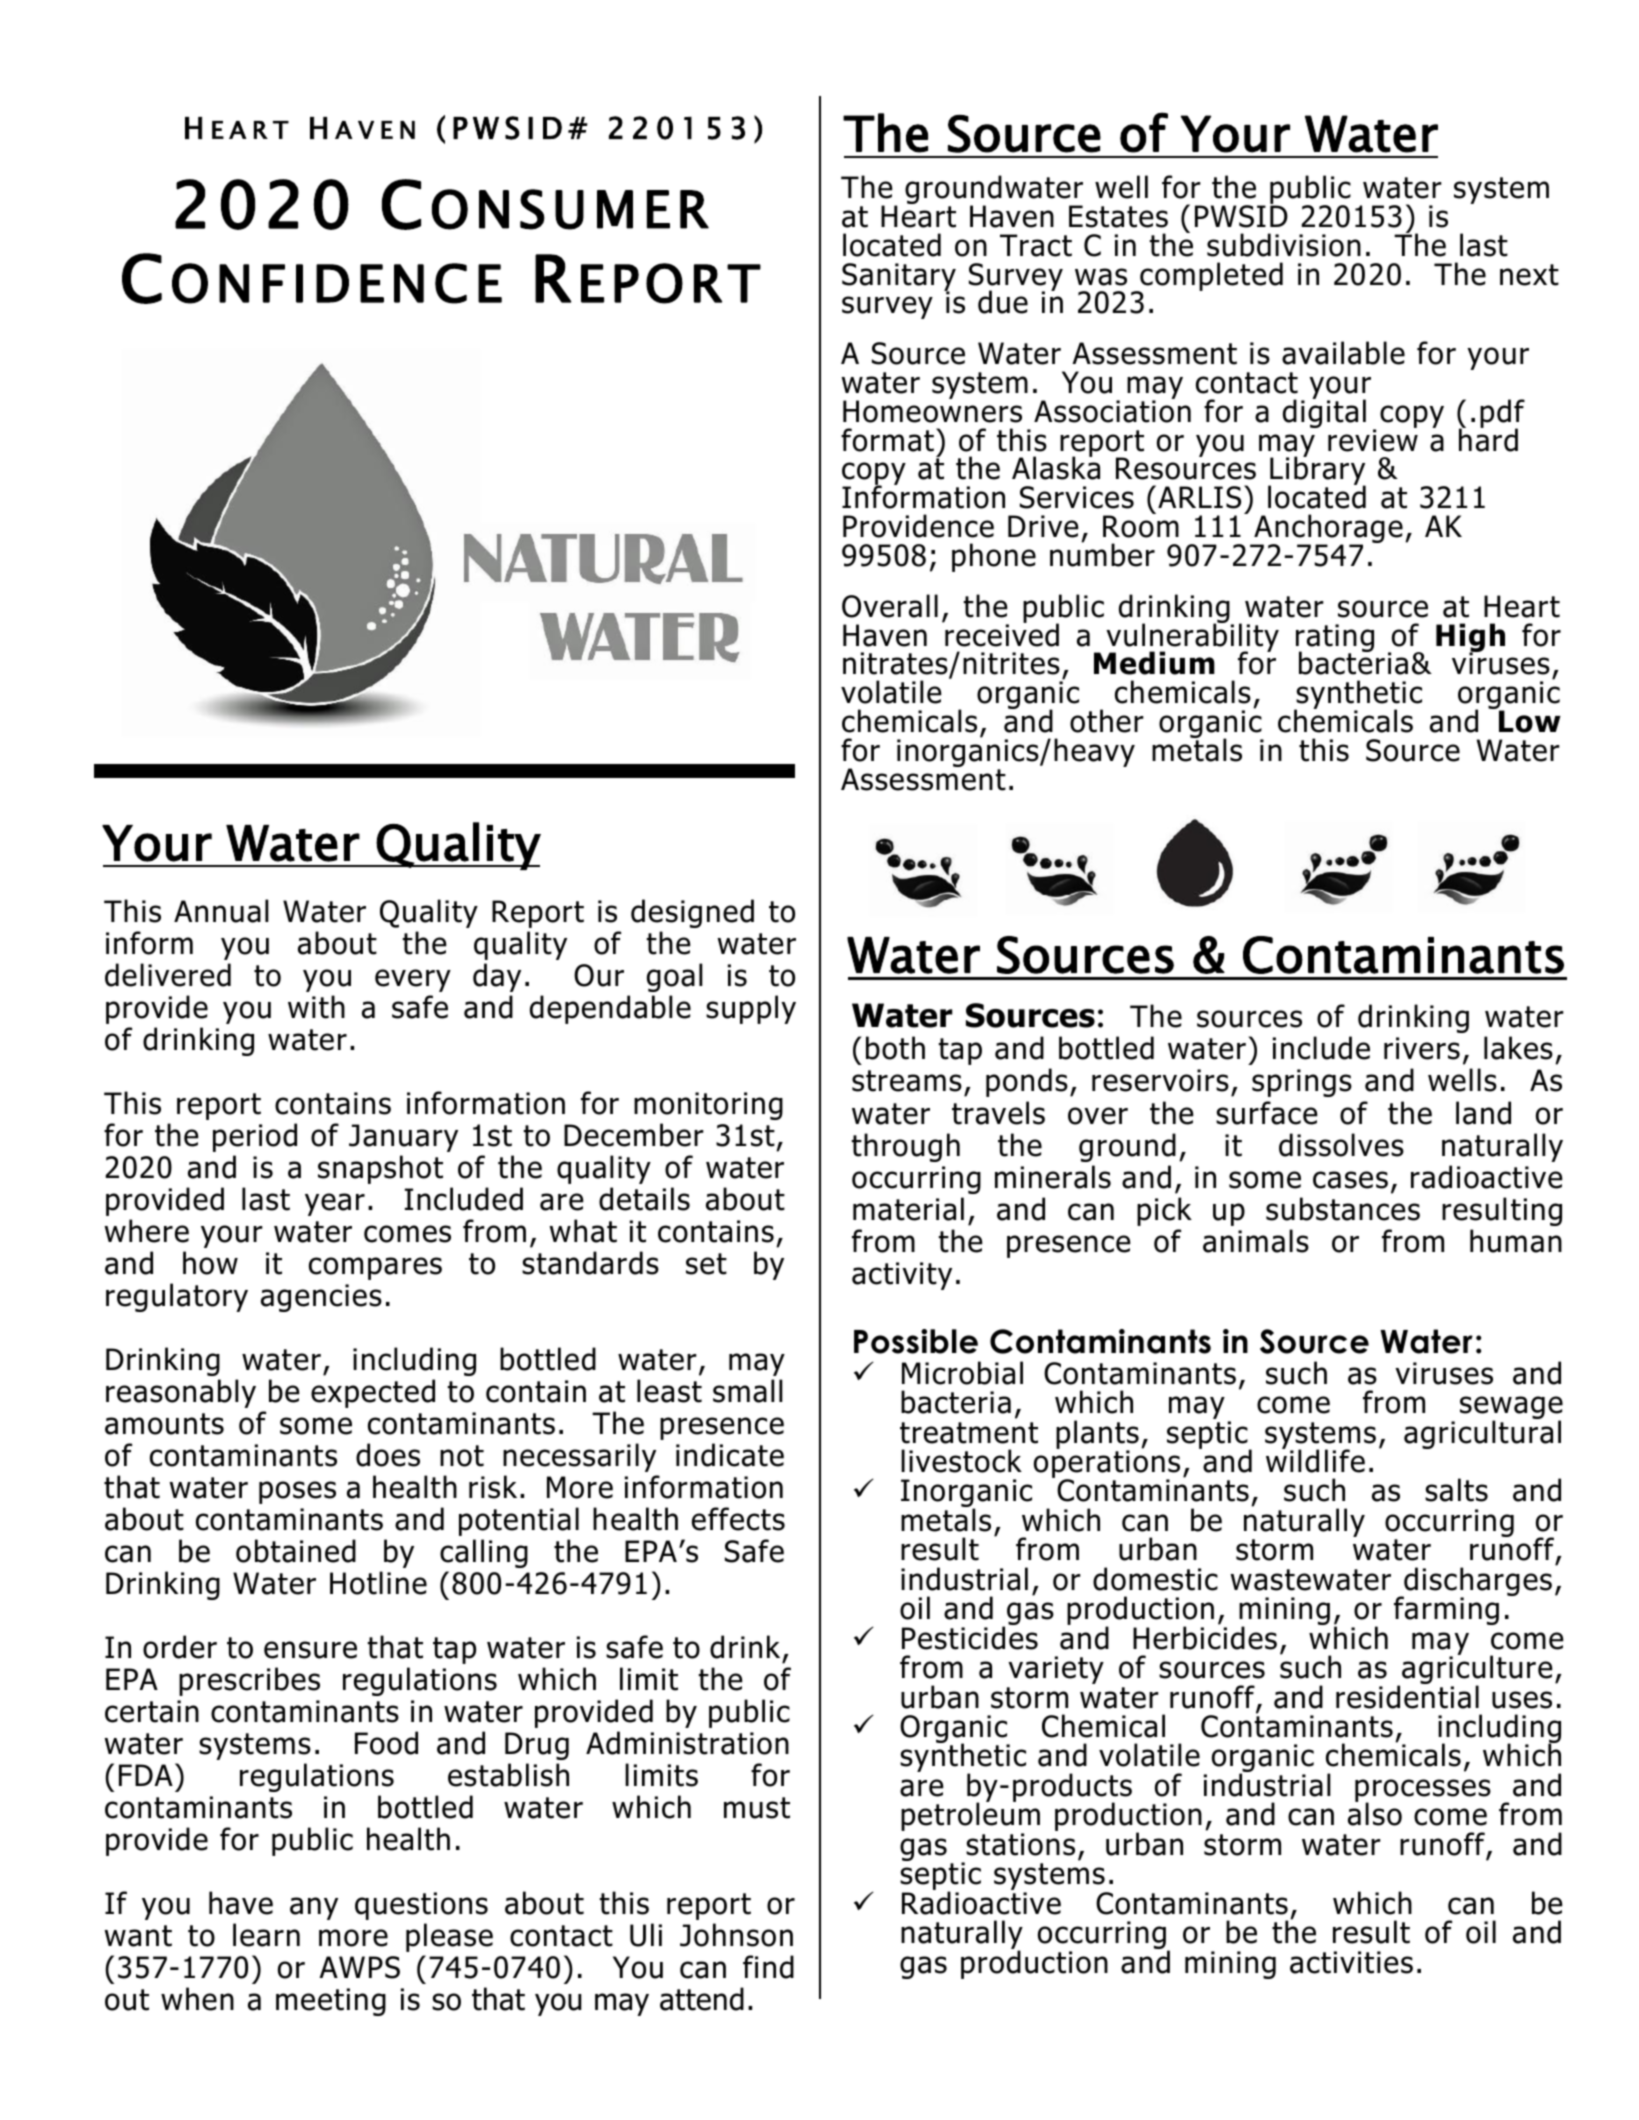 The image size is (1639, 2120). I want to click on rating, so click(1335, 639).
